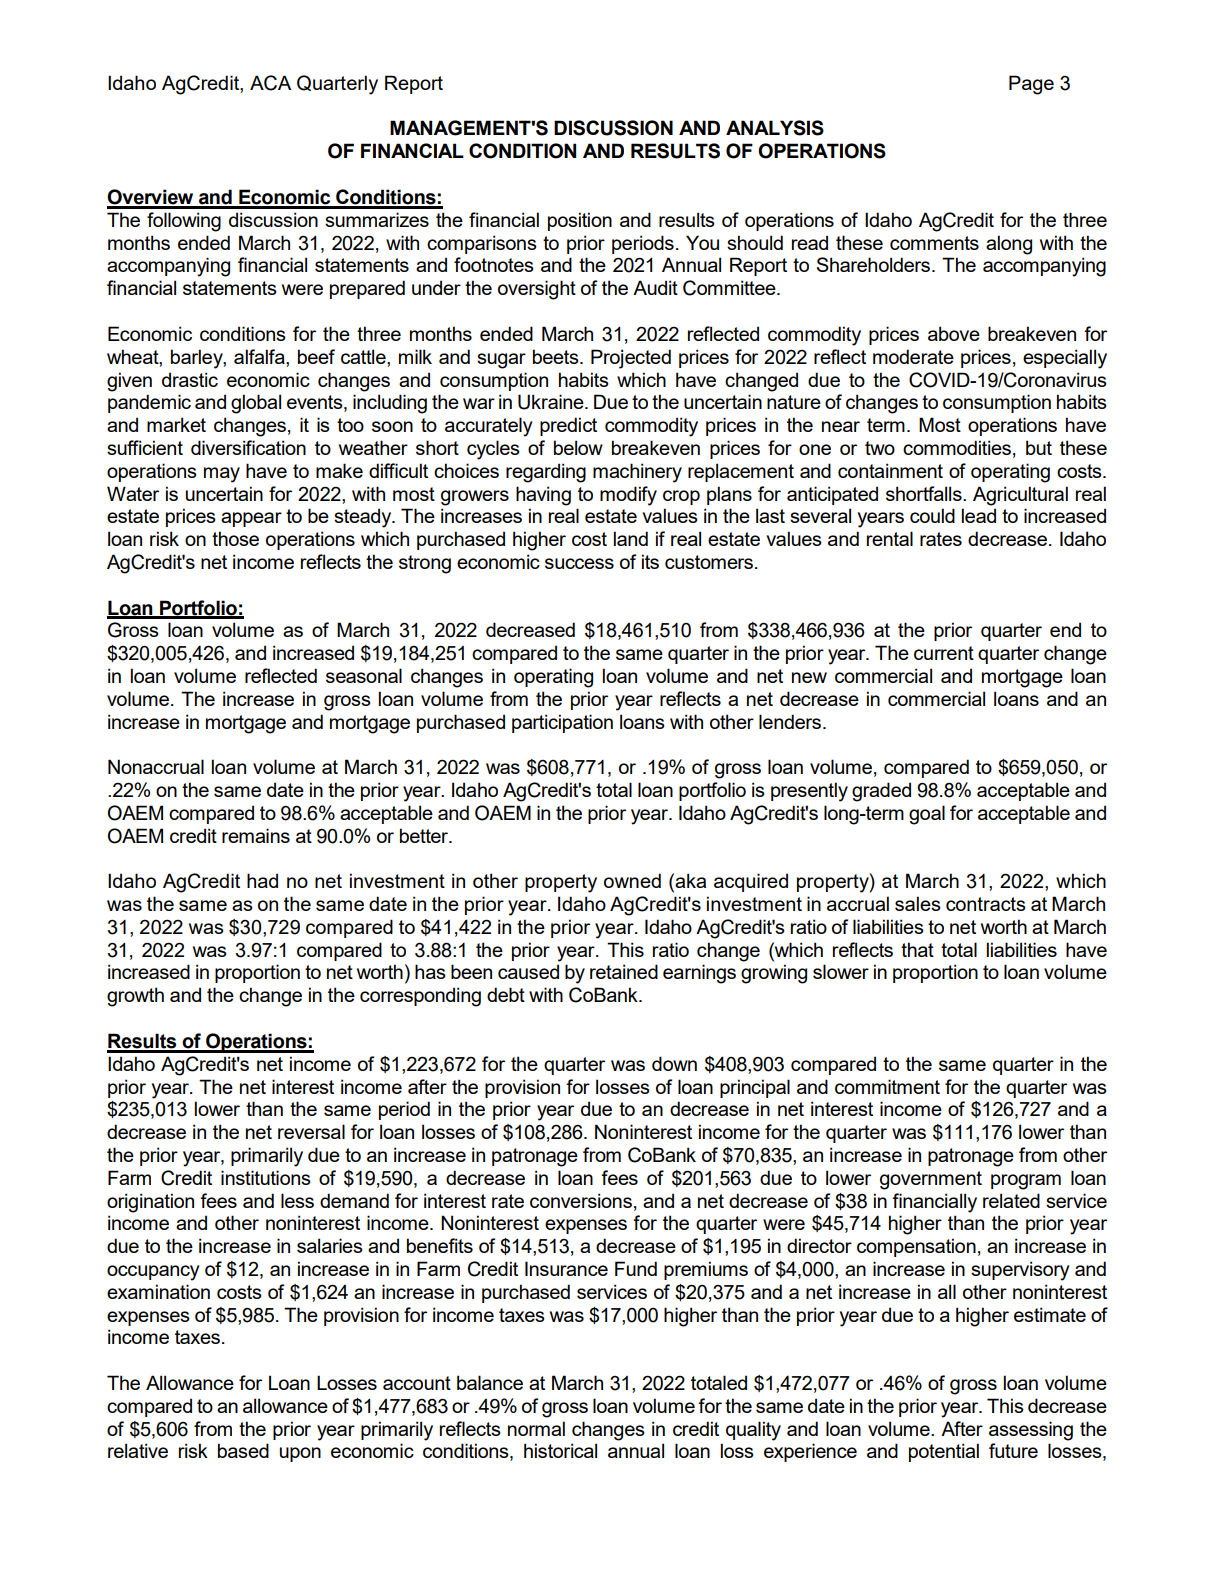 This page has width=1214, height=1571. What do you see at coordinates (562, 723) in the page?
I see `participation` at bounding box center [562, 723].
